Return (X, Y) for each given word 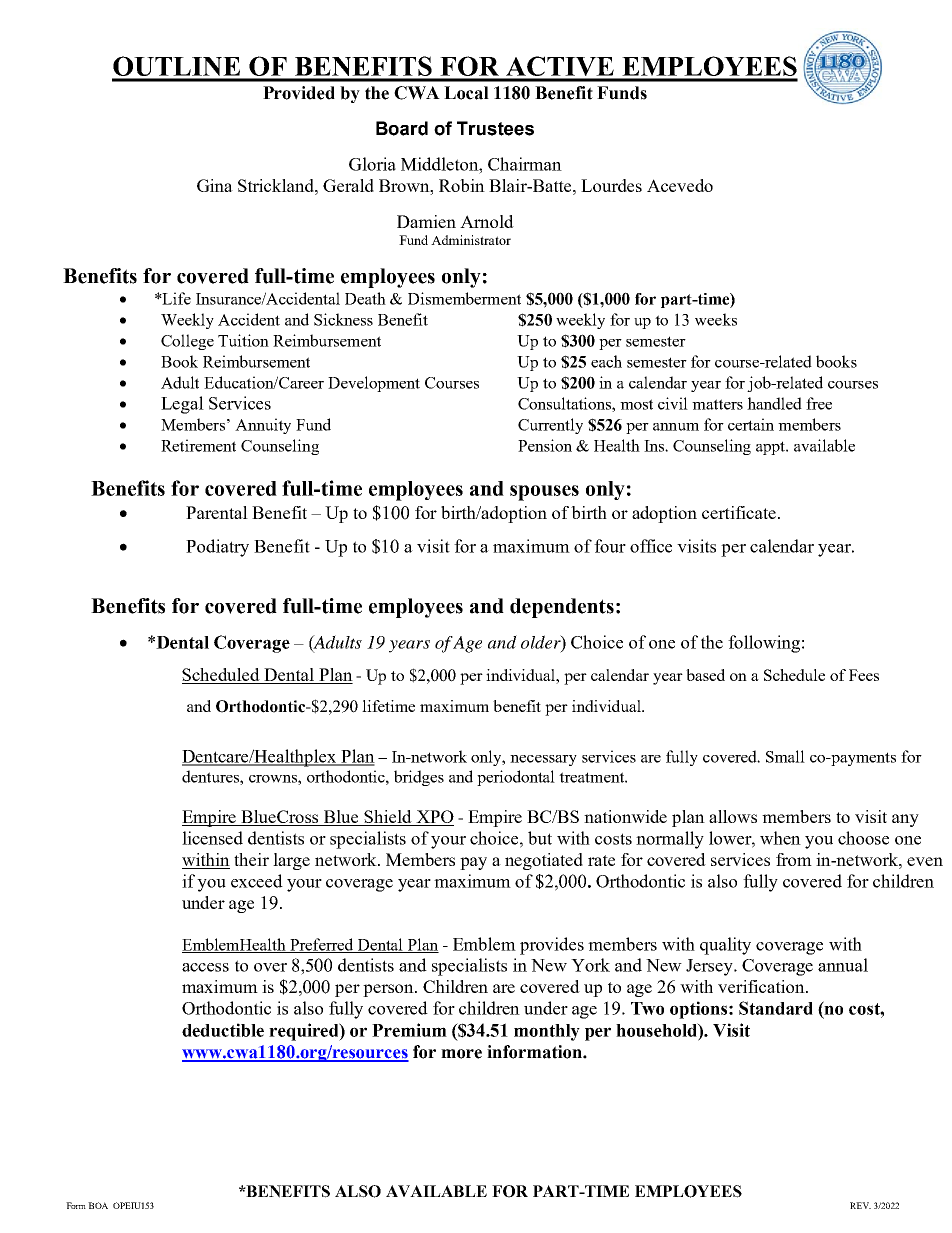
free (819, 403)
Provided (299, 93)
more (461, 1054)
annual (843, 965)
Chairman (525, 164)
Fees (864, 675)
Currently (550, 426)
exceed (257, 881)
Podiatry (217, 548)
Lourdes (611, 185)
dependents (562, 608)
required (305, 1032)
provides (552, 946)
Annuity (263, 426)
